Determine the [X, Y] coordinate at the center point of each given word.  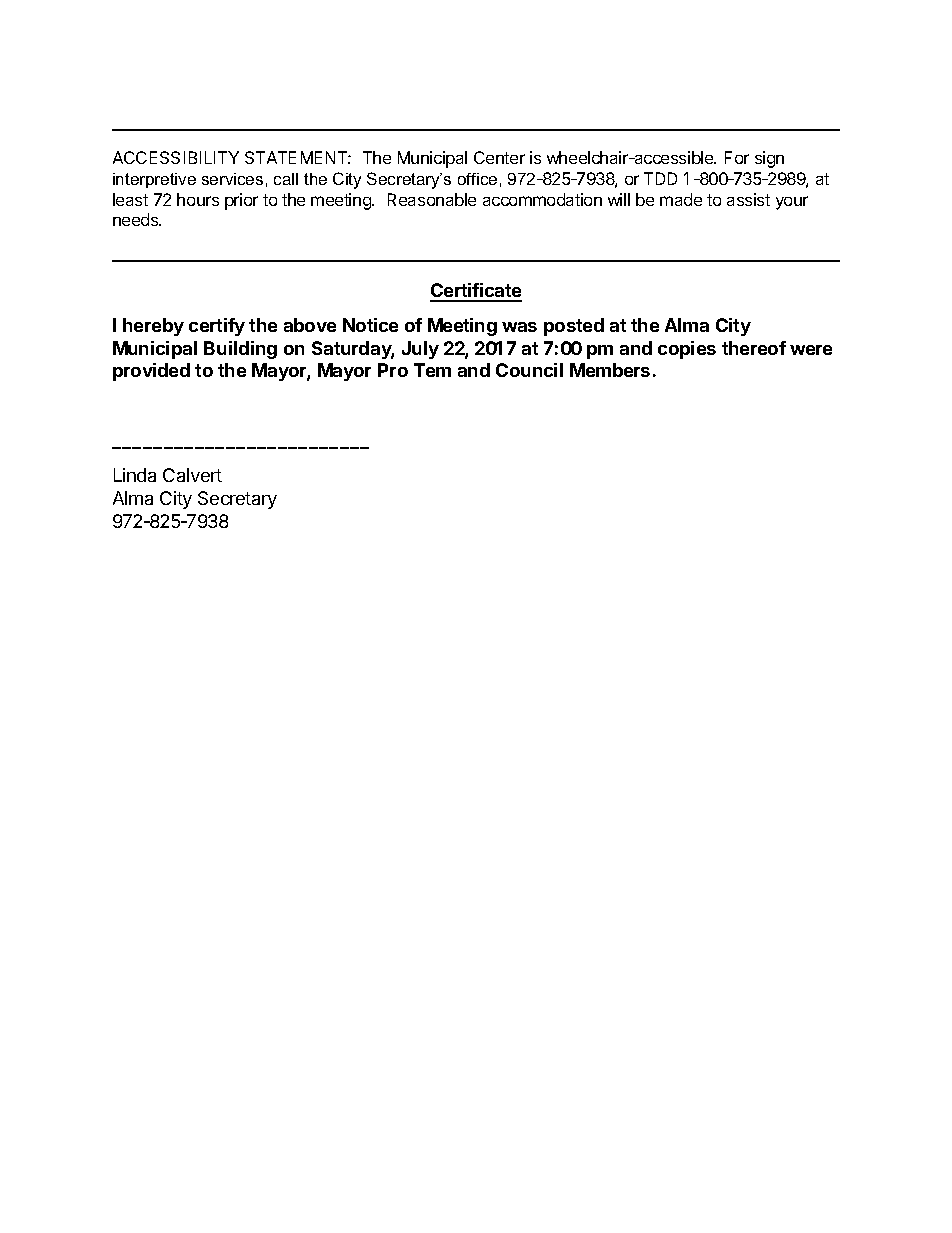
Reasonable [432, 199]
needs [137, 219]
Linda [135, 475]
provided [151, 372]
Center [499, 157]
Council [529, 370]
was [519, 327]
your [792, 203]
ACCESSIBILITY [176, 157]
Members [610, 370]
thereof [754, 348]
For [737, 157]
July [420, 350]
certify [217, 327]
